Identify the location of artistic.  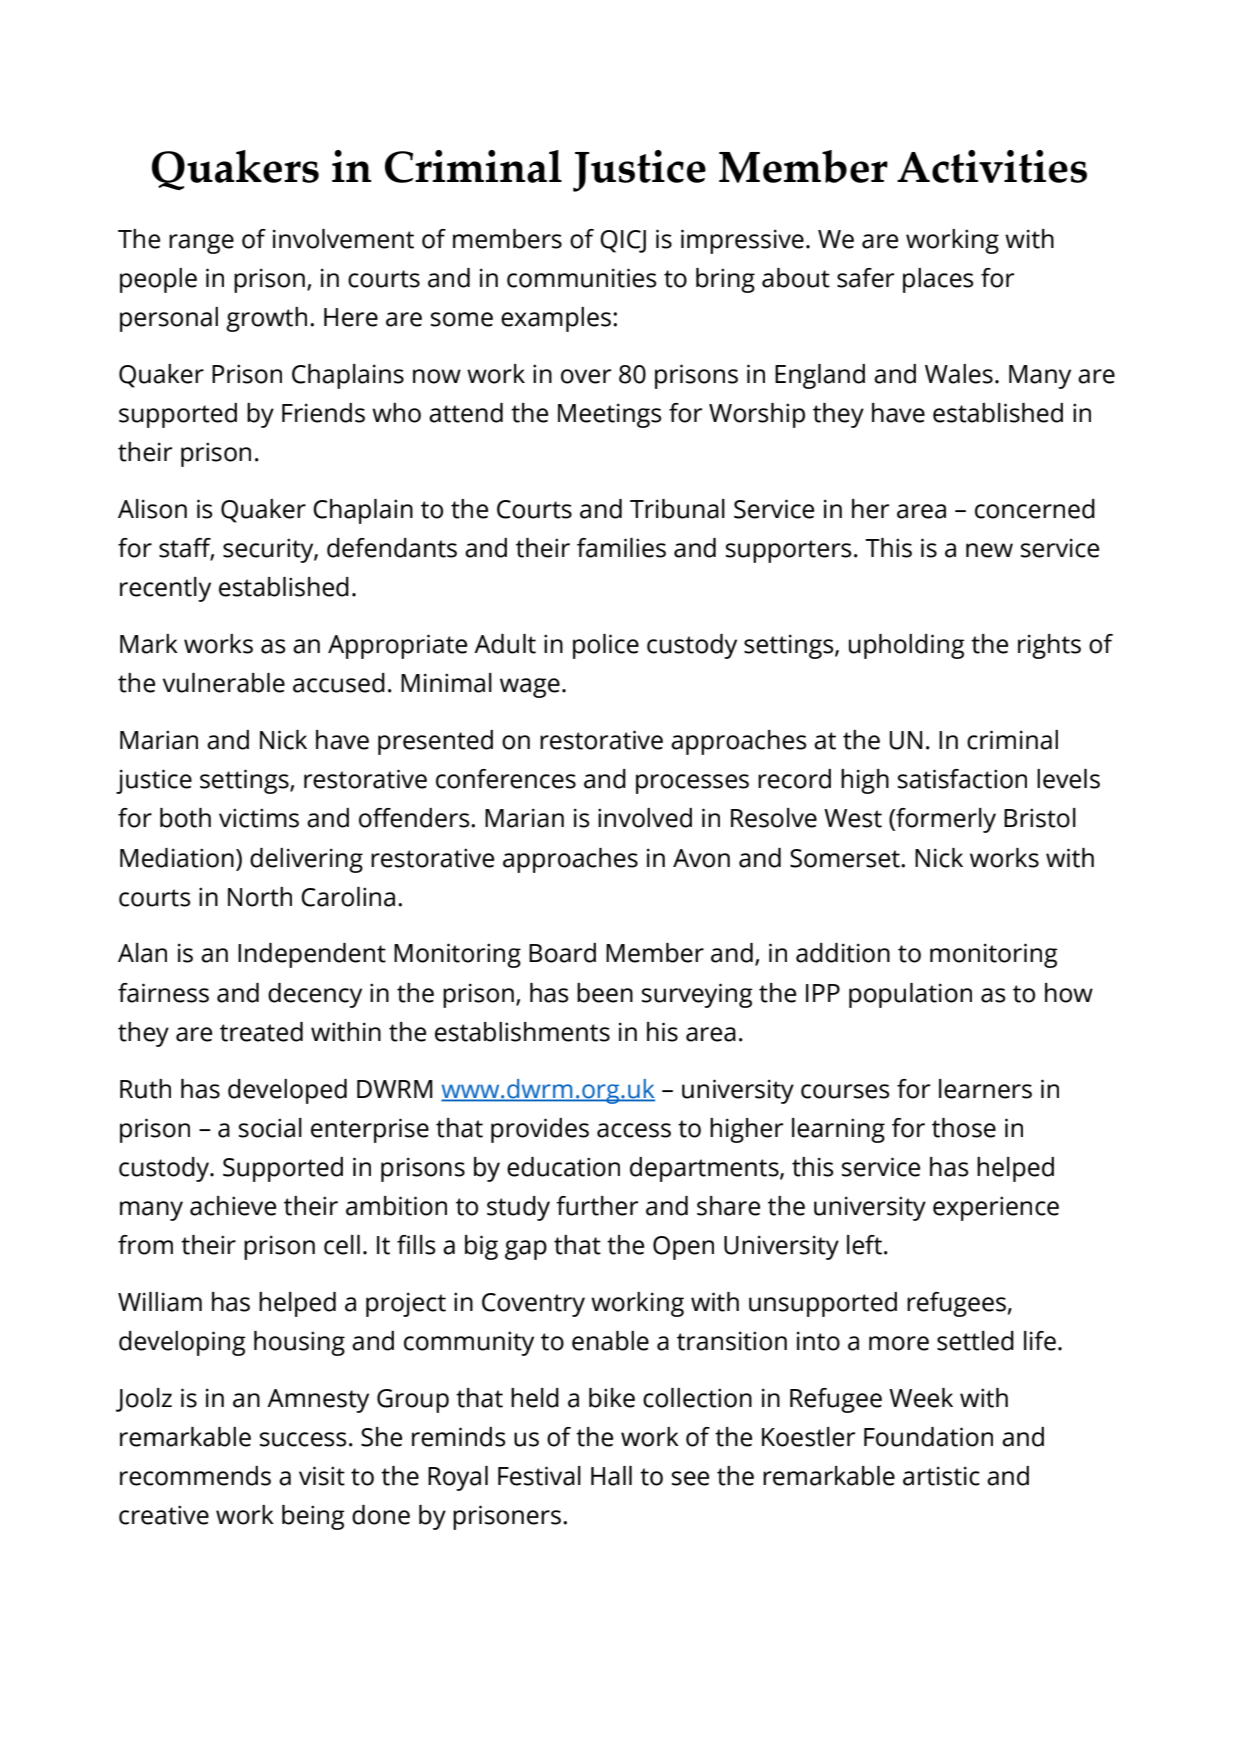
(941, 1476).
